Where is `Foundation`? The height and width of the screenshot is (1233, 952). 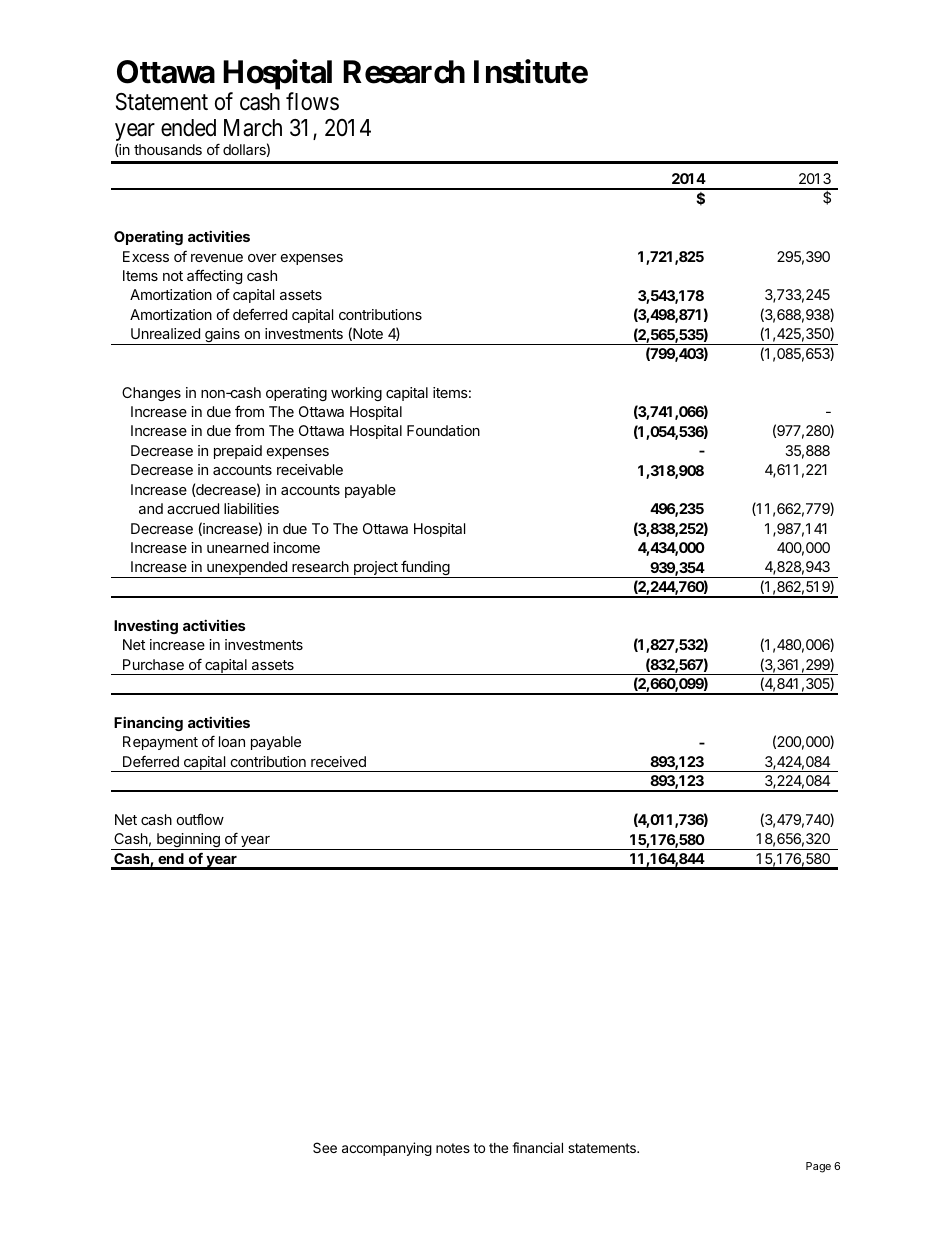
Foundation is located at coordinates (443, 430).
